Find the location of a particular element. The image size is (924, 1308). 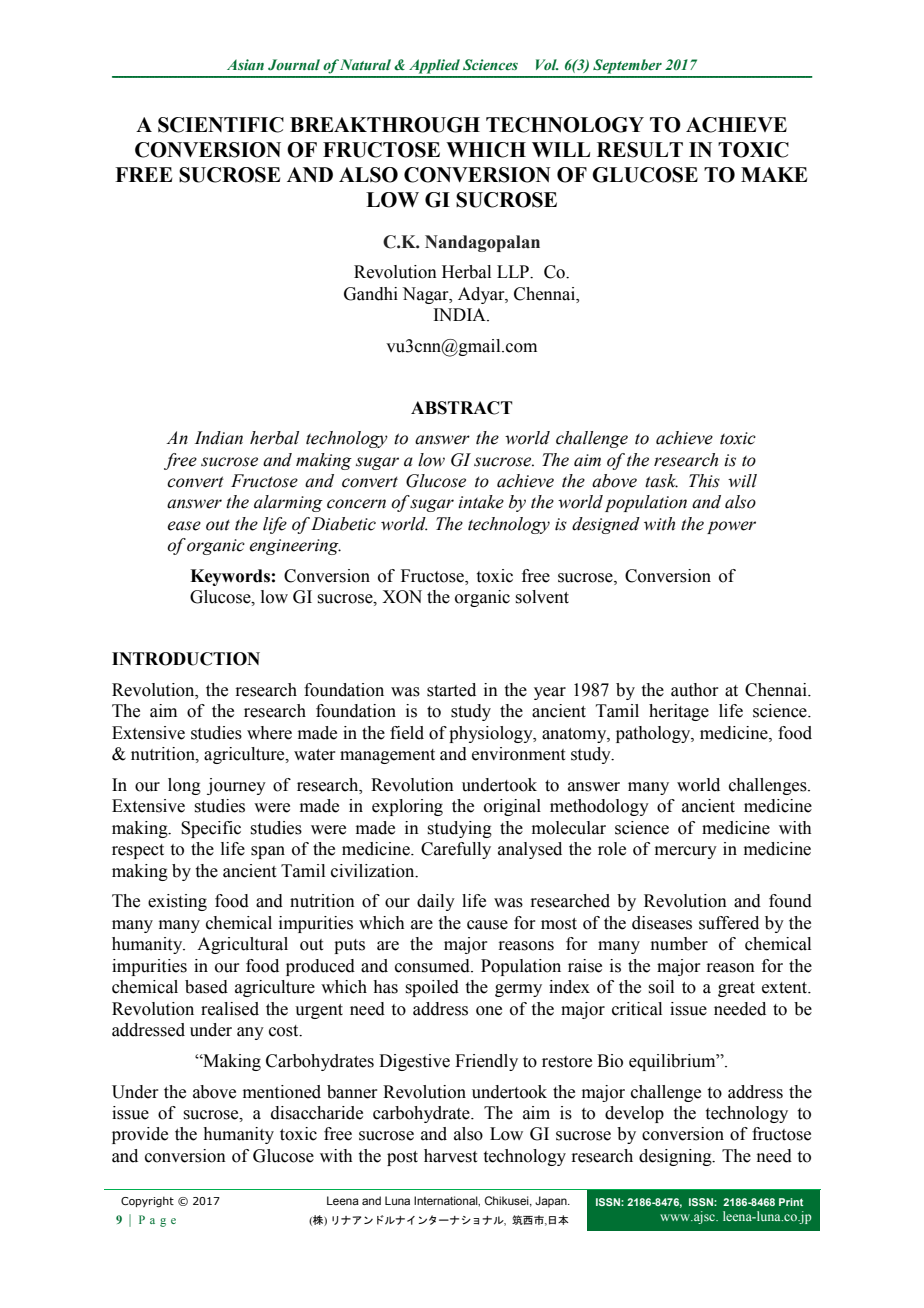

BREAKTHROUGH is located at coordinates (385, 125).
